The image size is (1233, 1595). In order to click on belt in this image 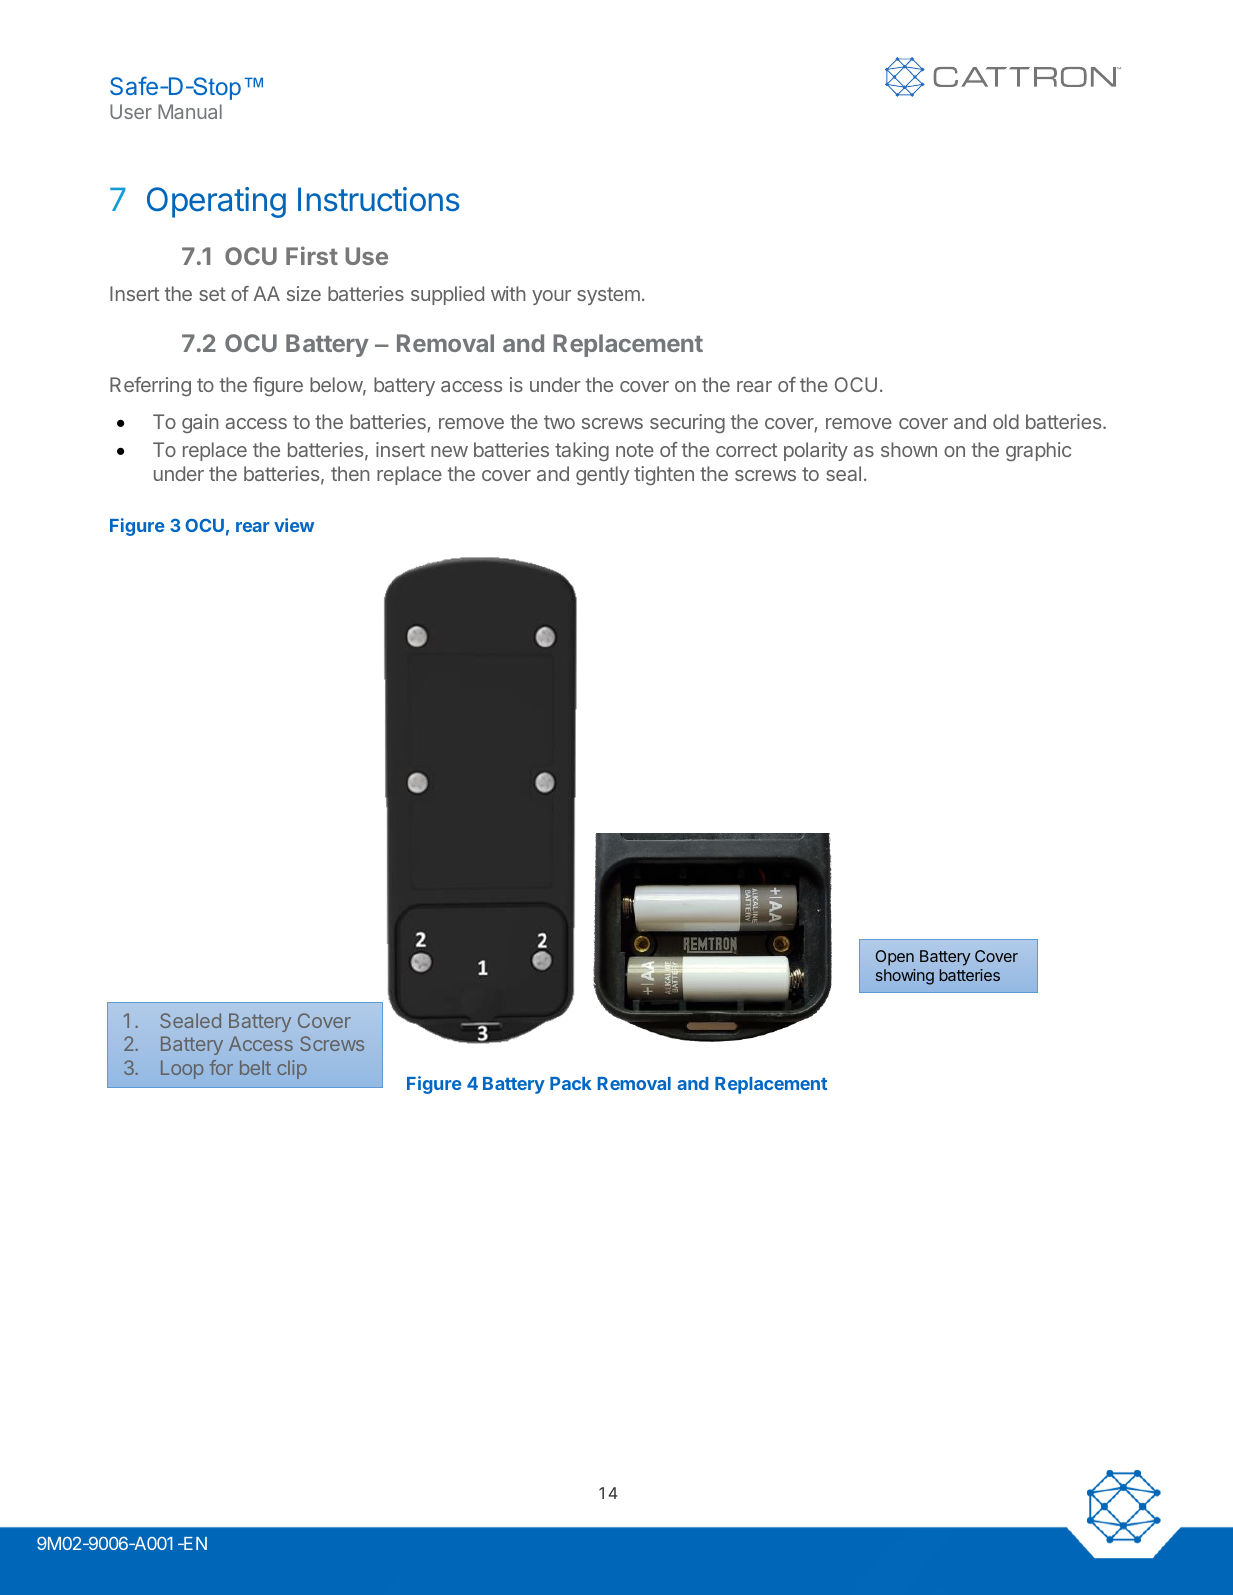, I will do `click(255, 1067)`.
